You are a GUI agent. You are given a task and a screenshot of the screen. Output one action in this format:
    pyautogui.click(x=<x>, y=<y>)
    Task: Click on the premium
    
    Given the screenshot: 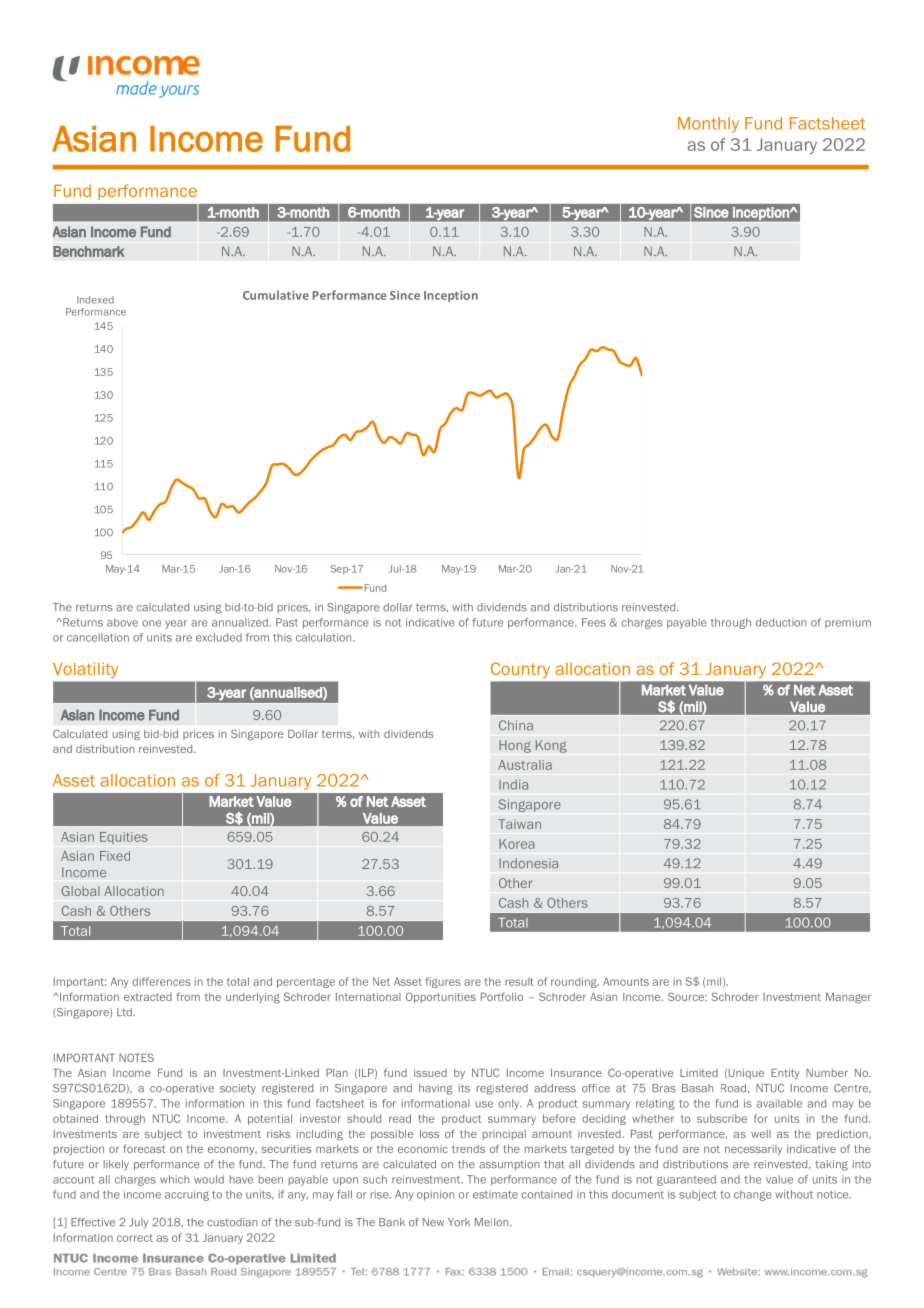 What is the action you would take?
    pyautogui.click(x=848, y=623)
